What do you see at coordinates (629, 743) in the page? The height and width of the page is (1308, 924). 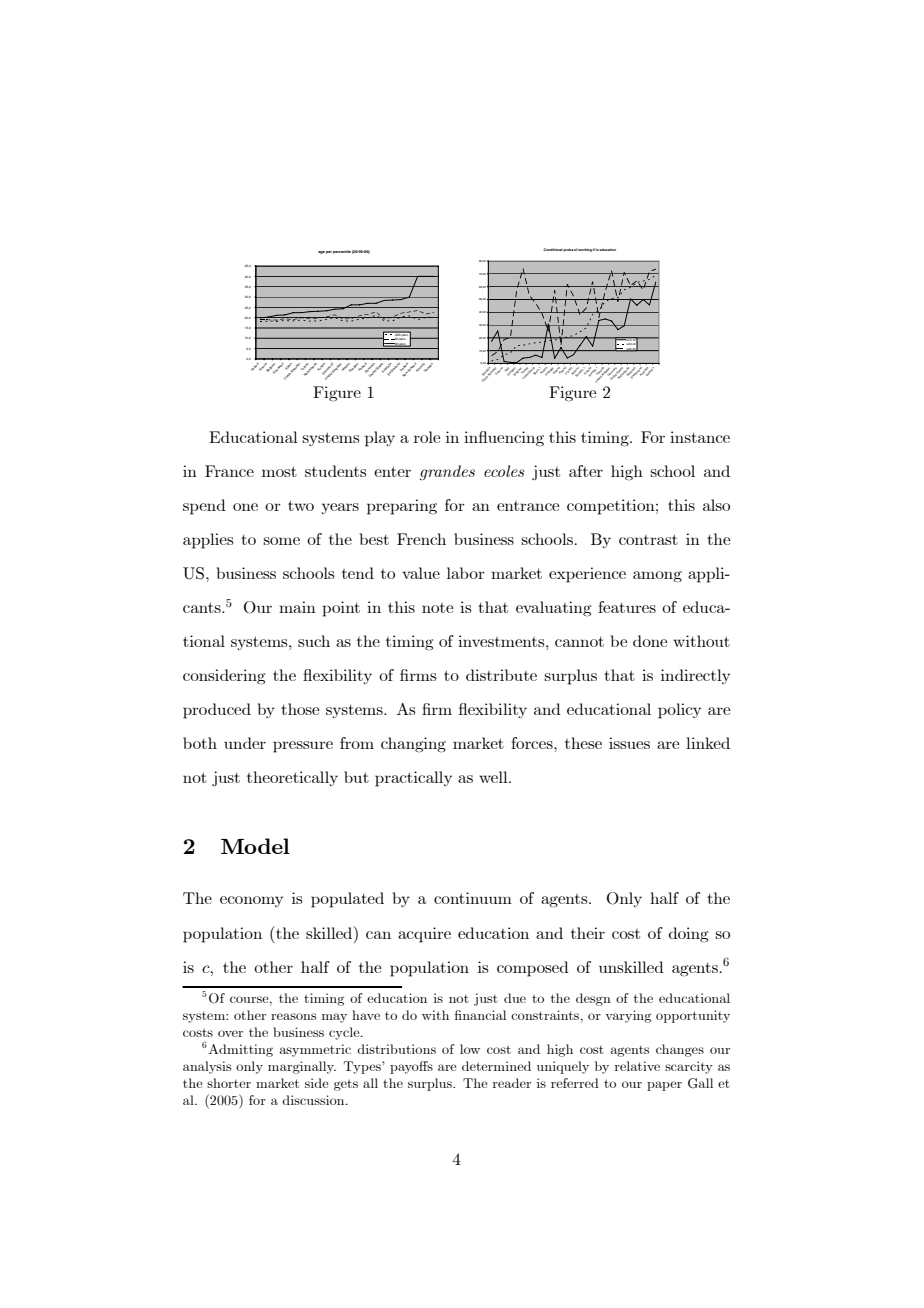 I see `issues` at bounding box center [629, 743].
